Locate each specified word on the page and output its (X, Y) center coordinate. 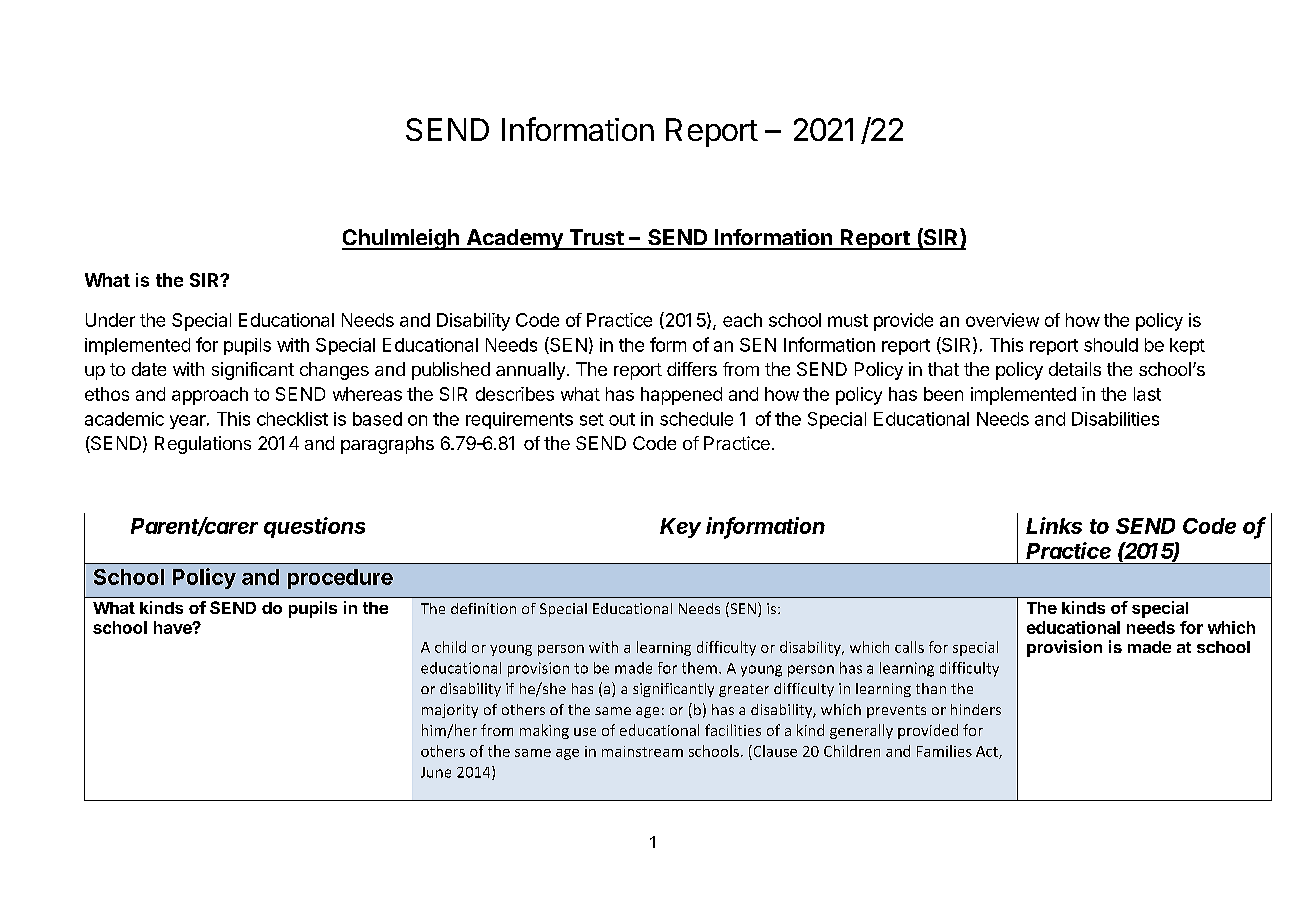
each (742, 320)
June (436, 772)
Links (1054, 525)
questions (314, 527)
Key (680, 528)
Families (944, 751)
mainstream (642, 751)
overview (1002, 320)
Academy (514, 239)
